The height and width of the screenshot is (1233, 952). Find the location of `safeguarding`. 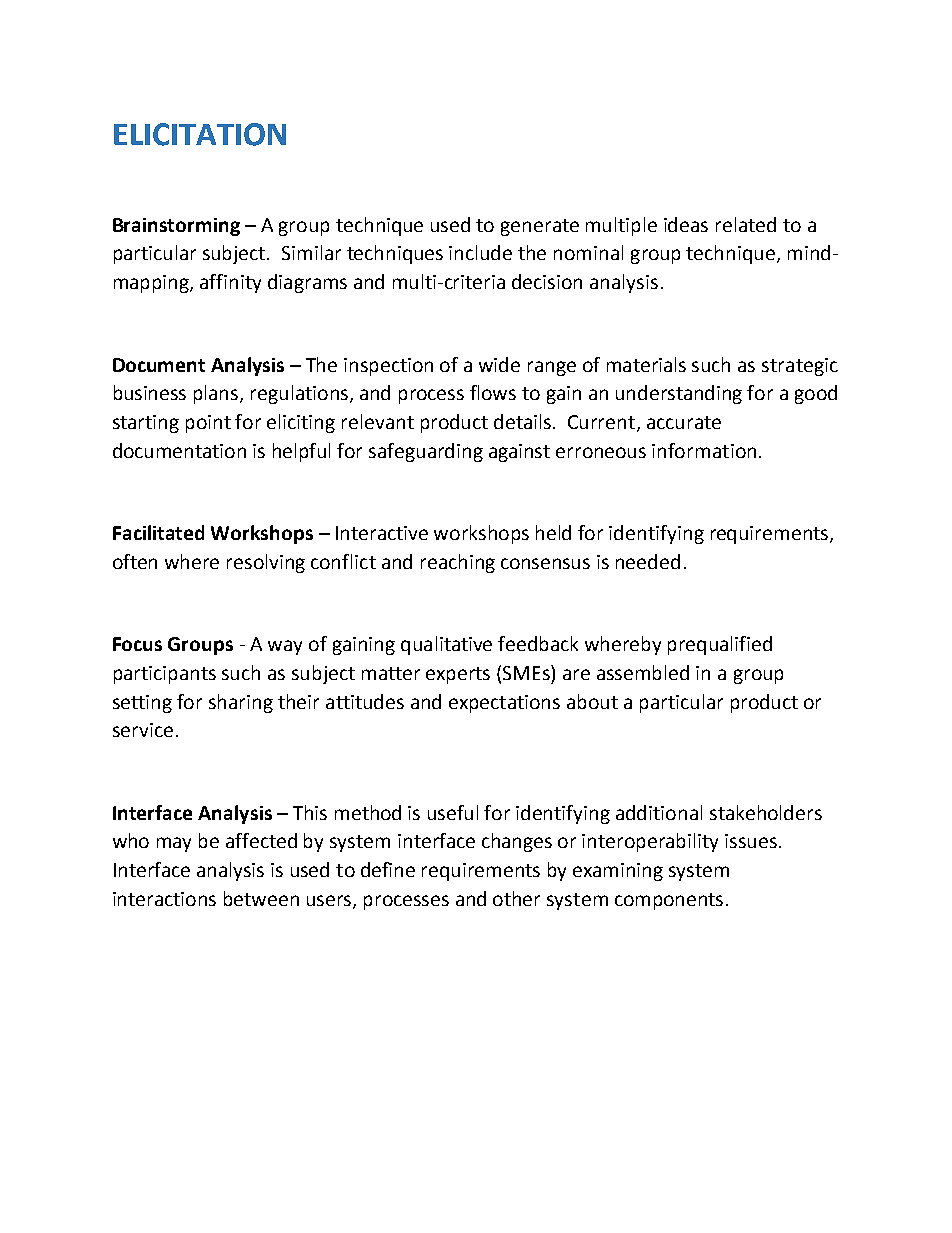

safeguarding is located at coordinates (426, 452).
